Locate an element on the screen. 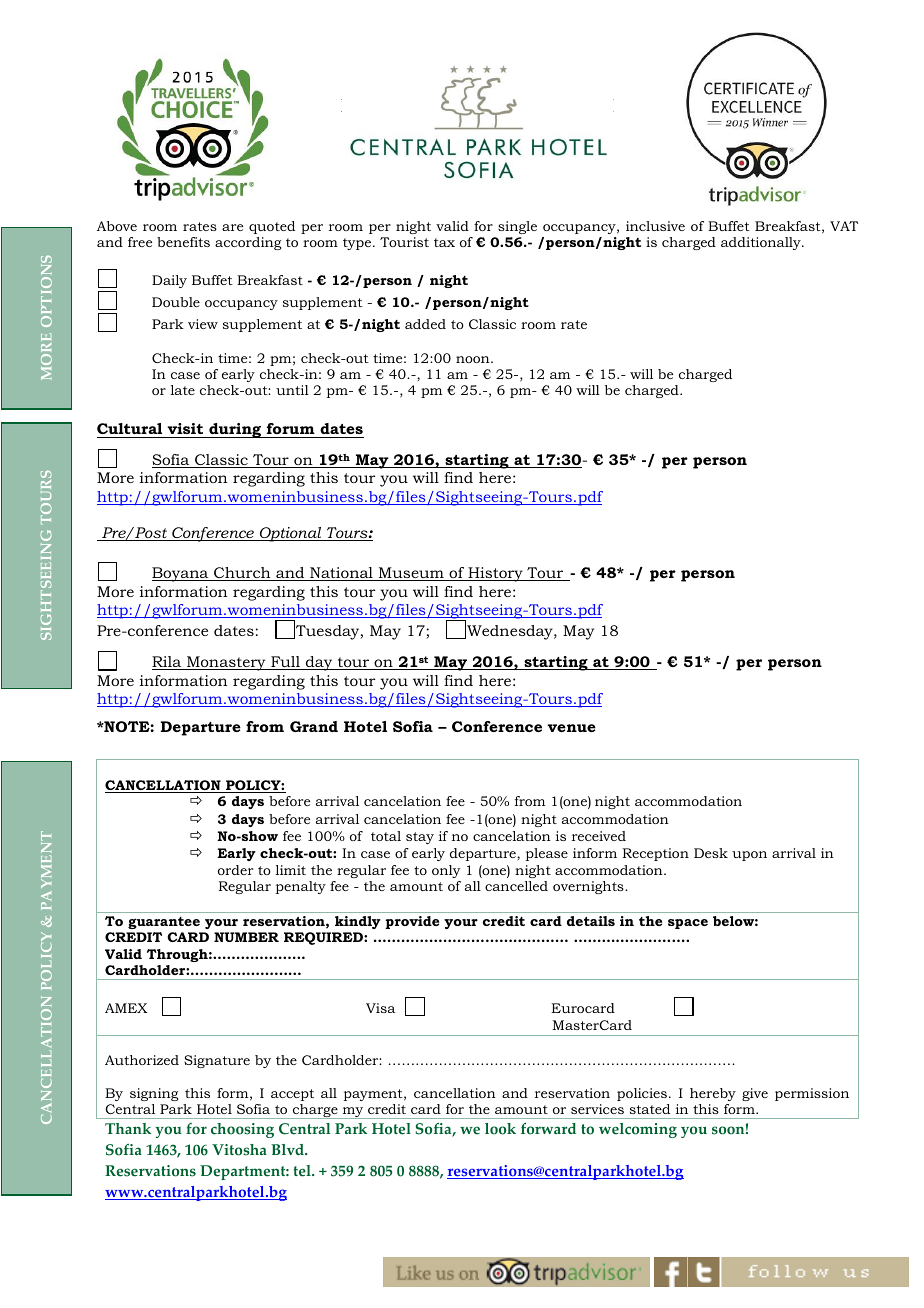 This screenshot has width=924, height=1308. stay is located at coordinates (420, 838).
